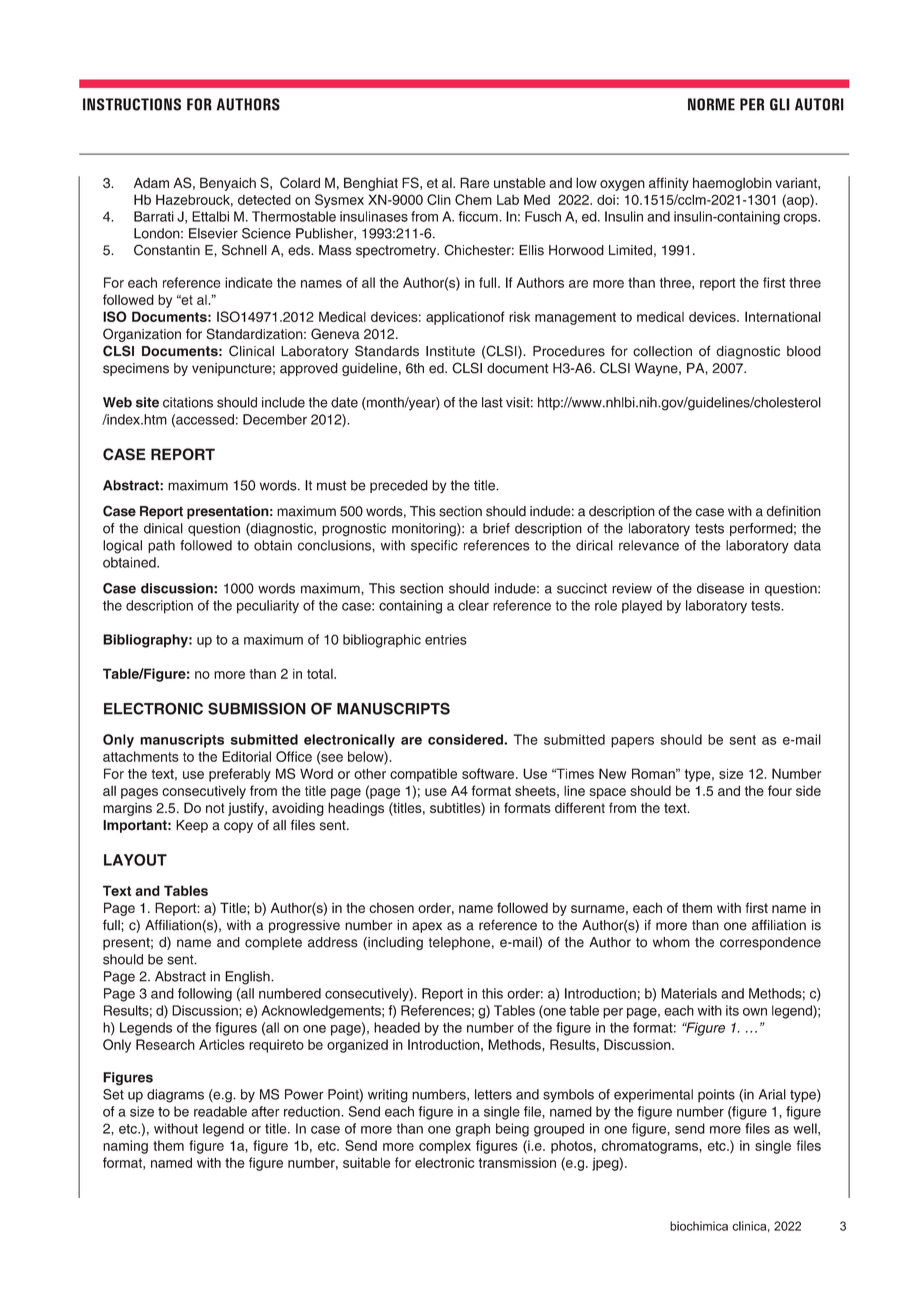 This page has height=1308, width=924. What do you see at coordinates (732, 184) in the page?
I see `haemoglobin` at bounding box center [732, 184].
